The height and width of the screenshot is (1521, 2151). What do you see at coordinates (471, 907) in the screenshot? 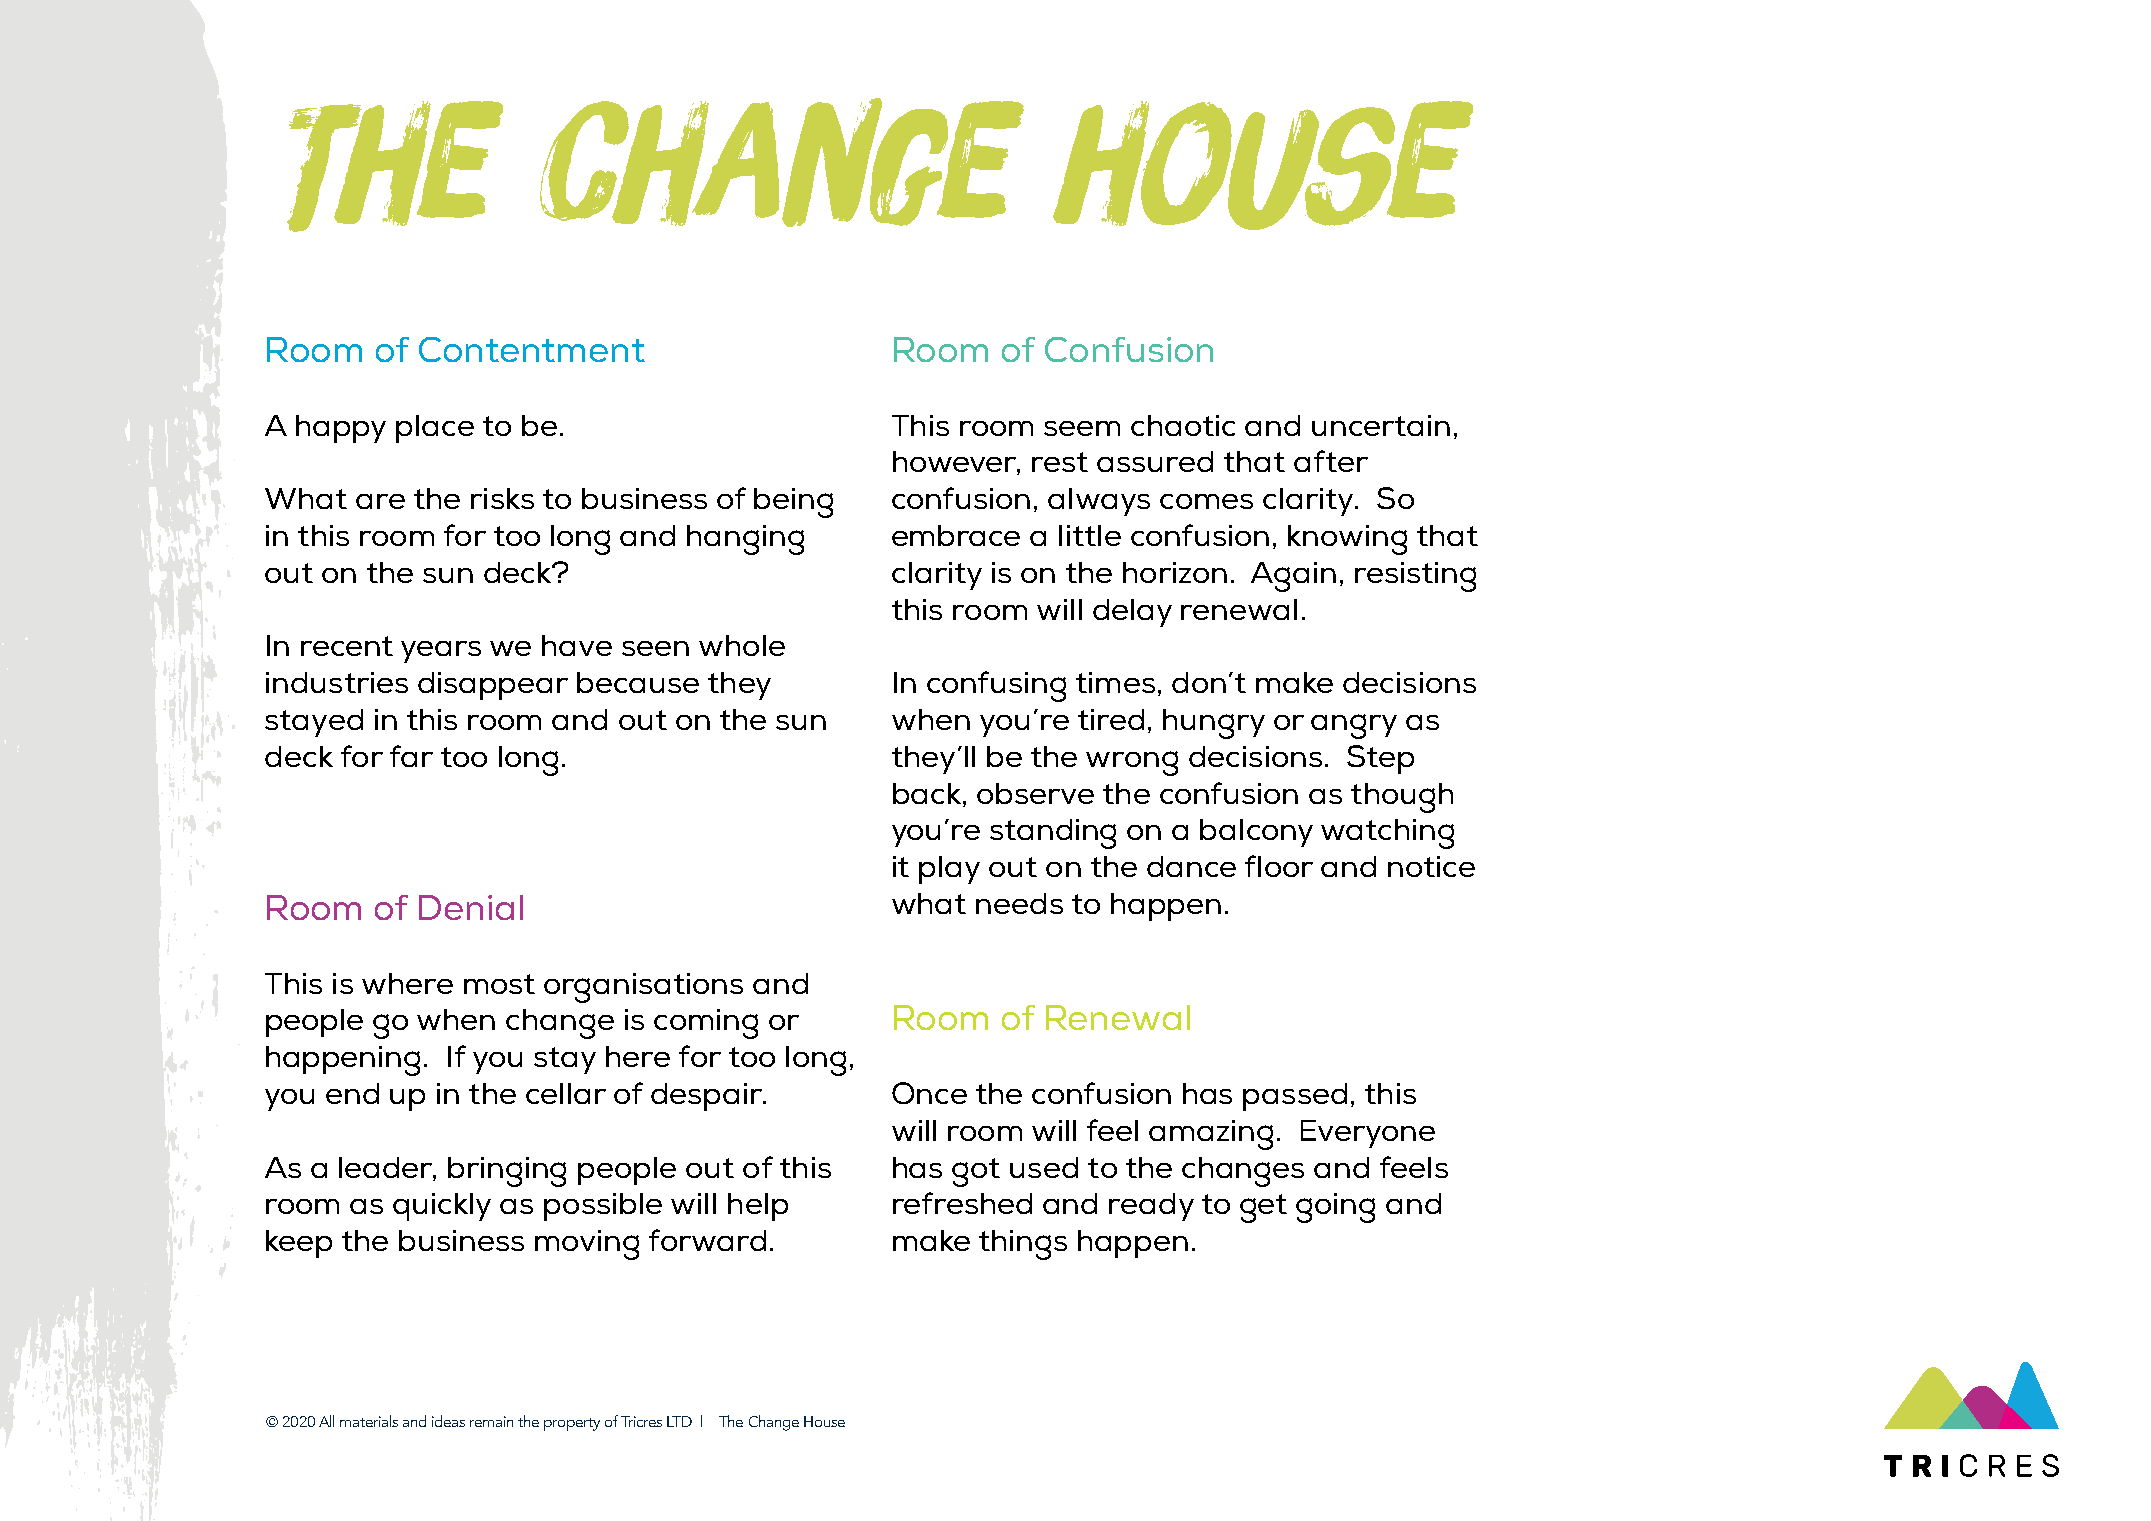
I see `Denial` at bounding box center [471, 907].
